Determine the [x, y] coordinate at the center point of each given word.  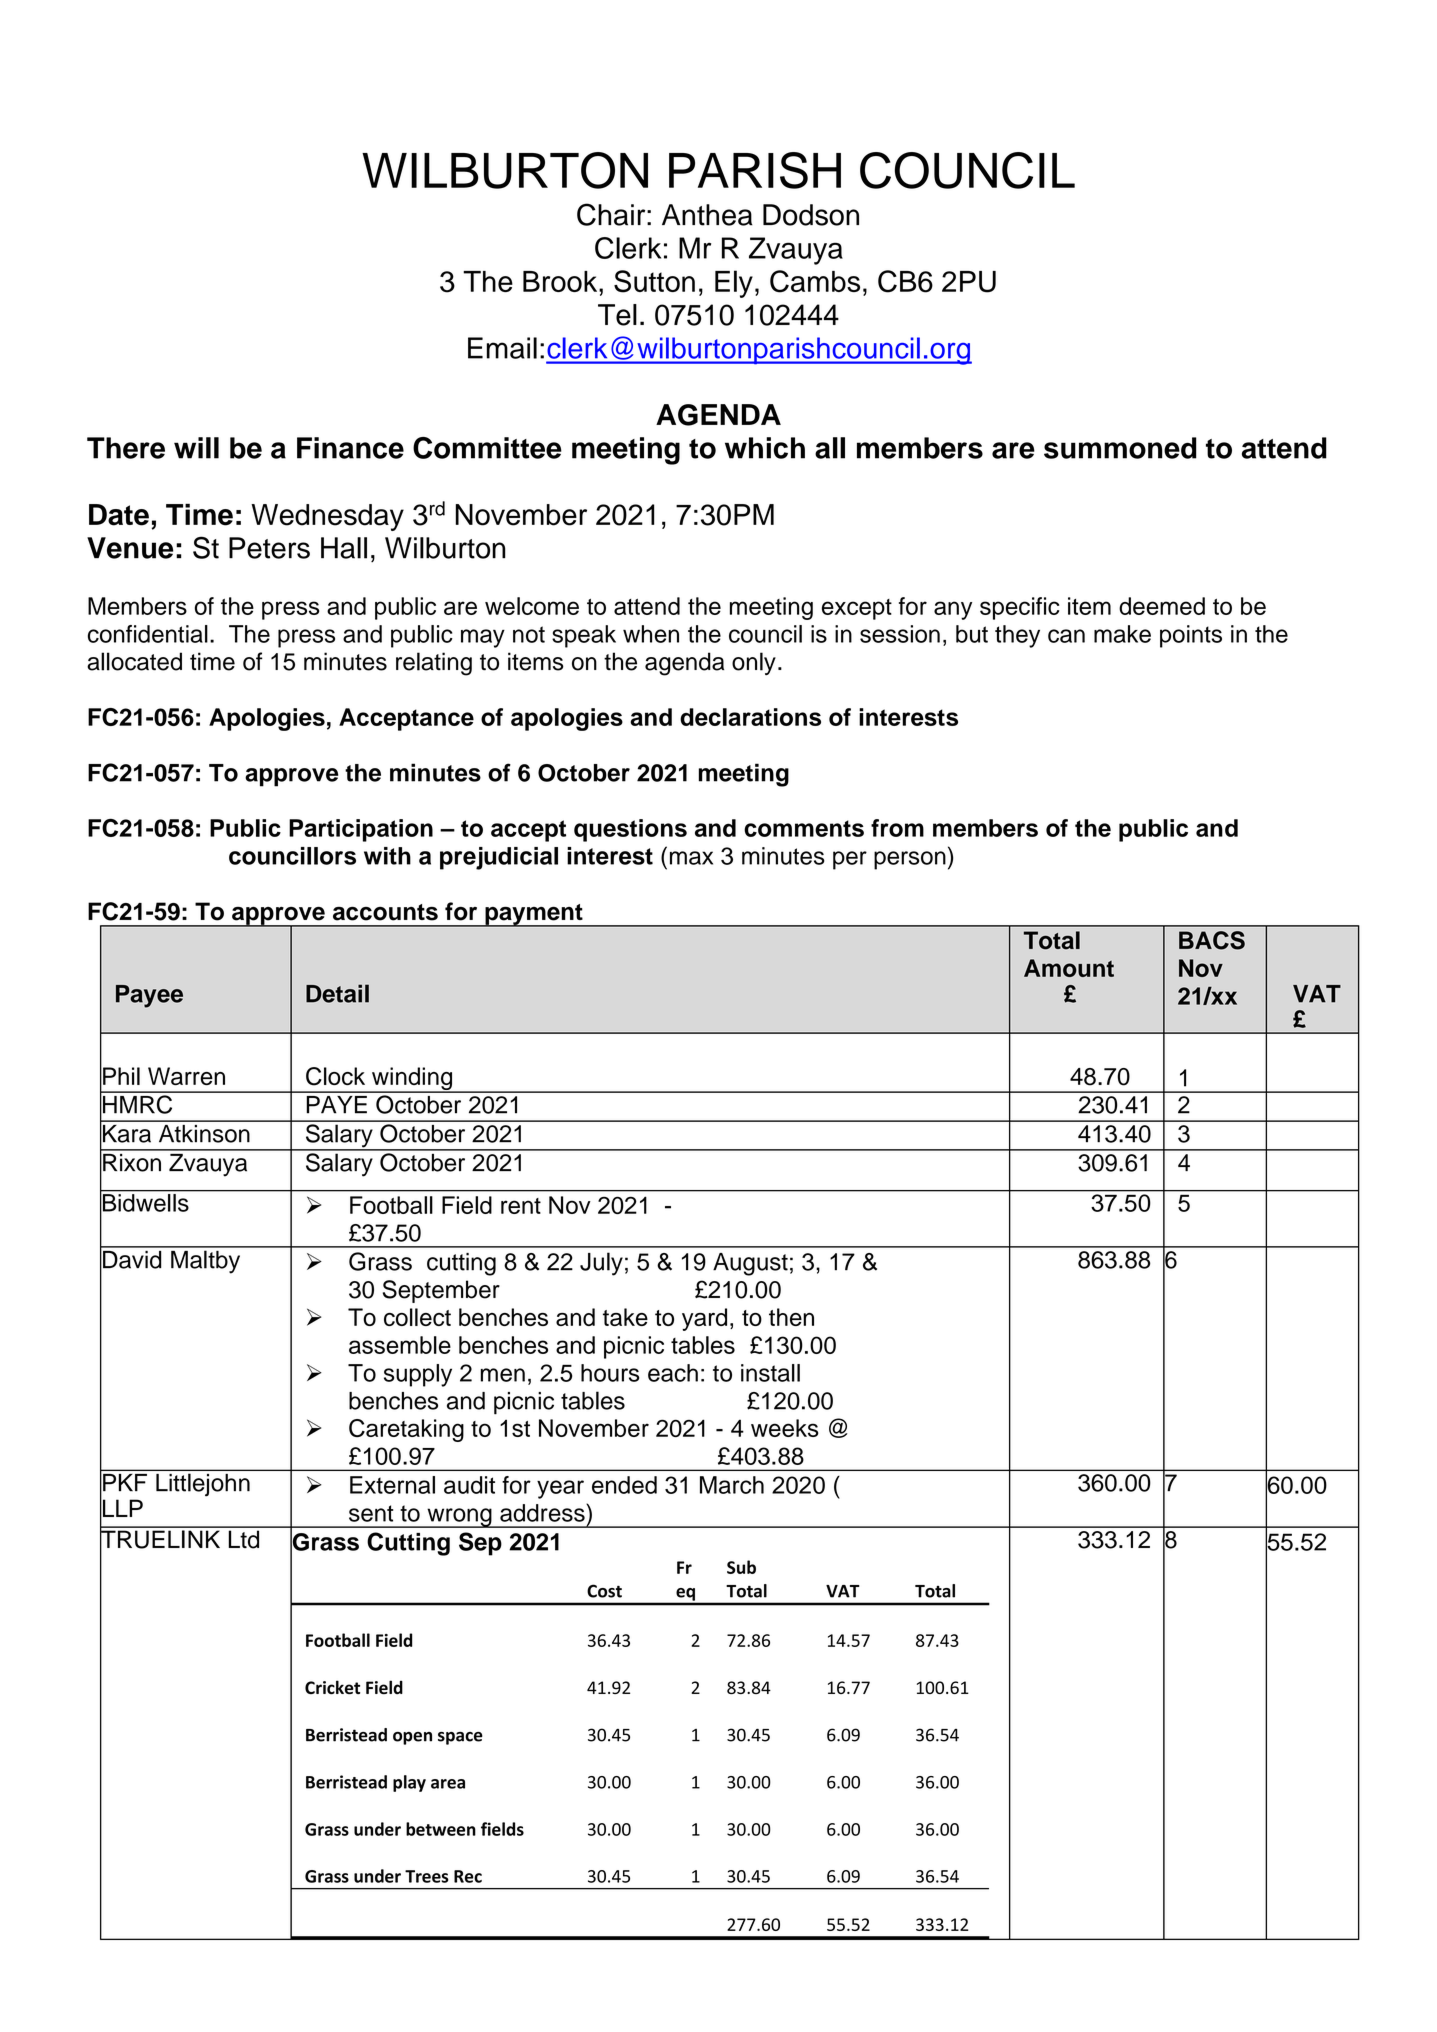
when [651, 634]
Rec [468, 1876]
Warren [186, 1076]
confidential [148, 634]
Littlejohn [203, 1485]
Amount [1069, 968]
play [409, 1783]
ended [624, 1485]
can [1066, 636]
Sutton [654, 281]
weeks [785, 1428]
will [196, 448]
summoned [1120, 448]
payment [534, 915]
